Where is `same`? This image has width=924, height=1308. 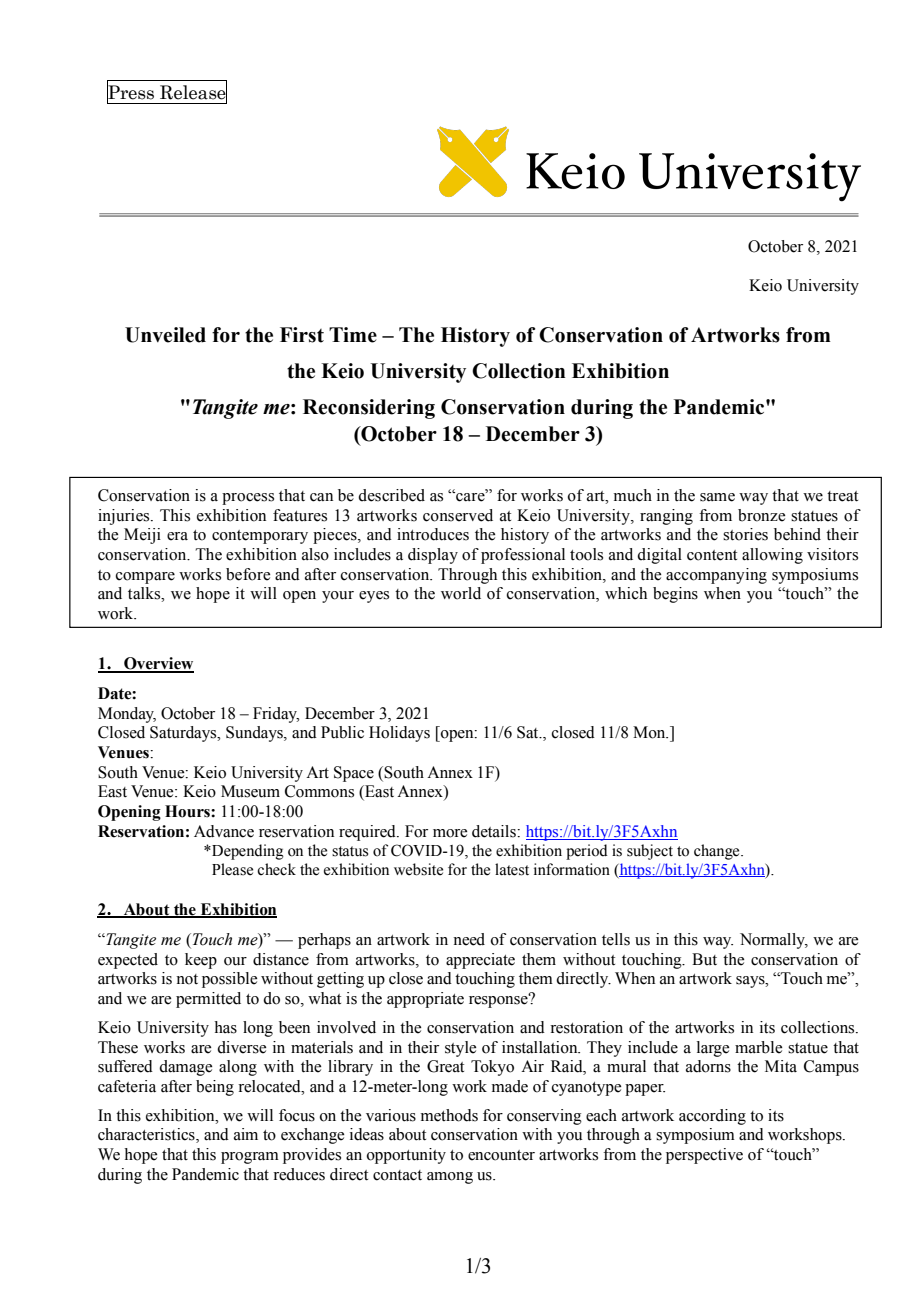 same is located at coordinates (717, 497).
